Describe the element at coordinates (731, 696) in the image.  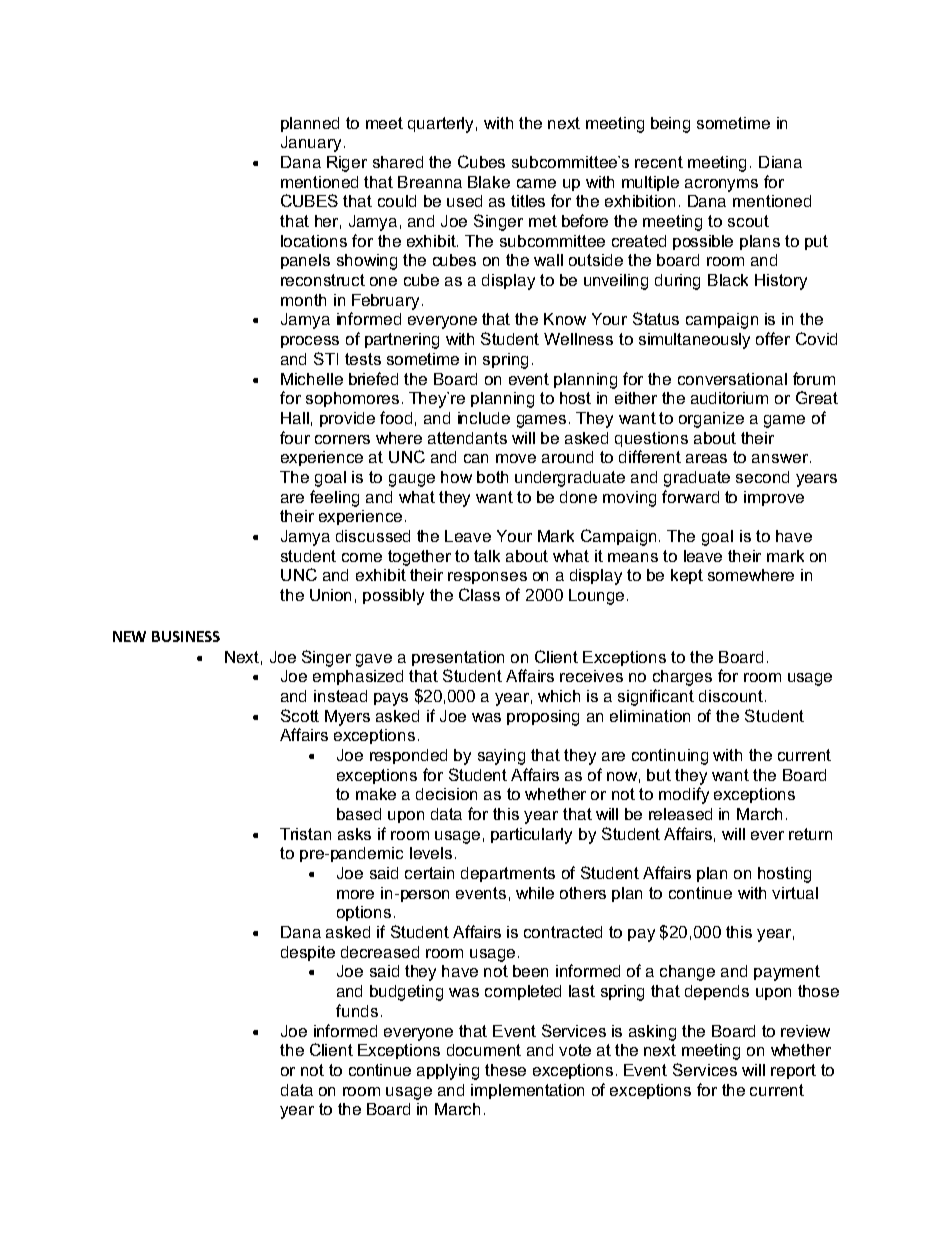
I see `discount` at that location.
